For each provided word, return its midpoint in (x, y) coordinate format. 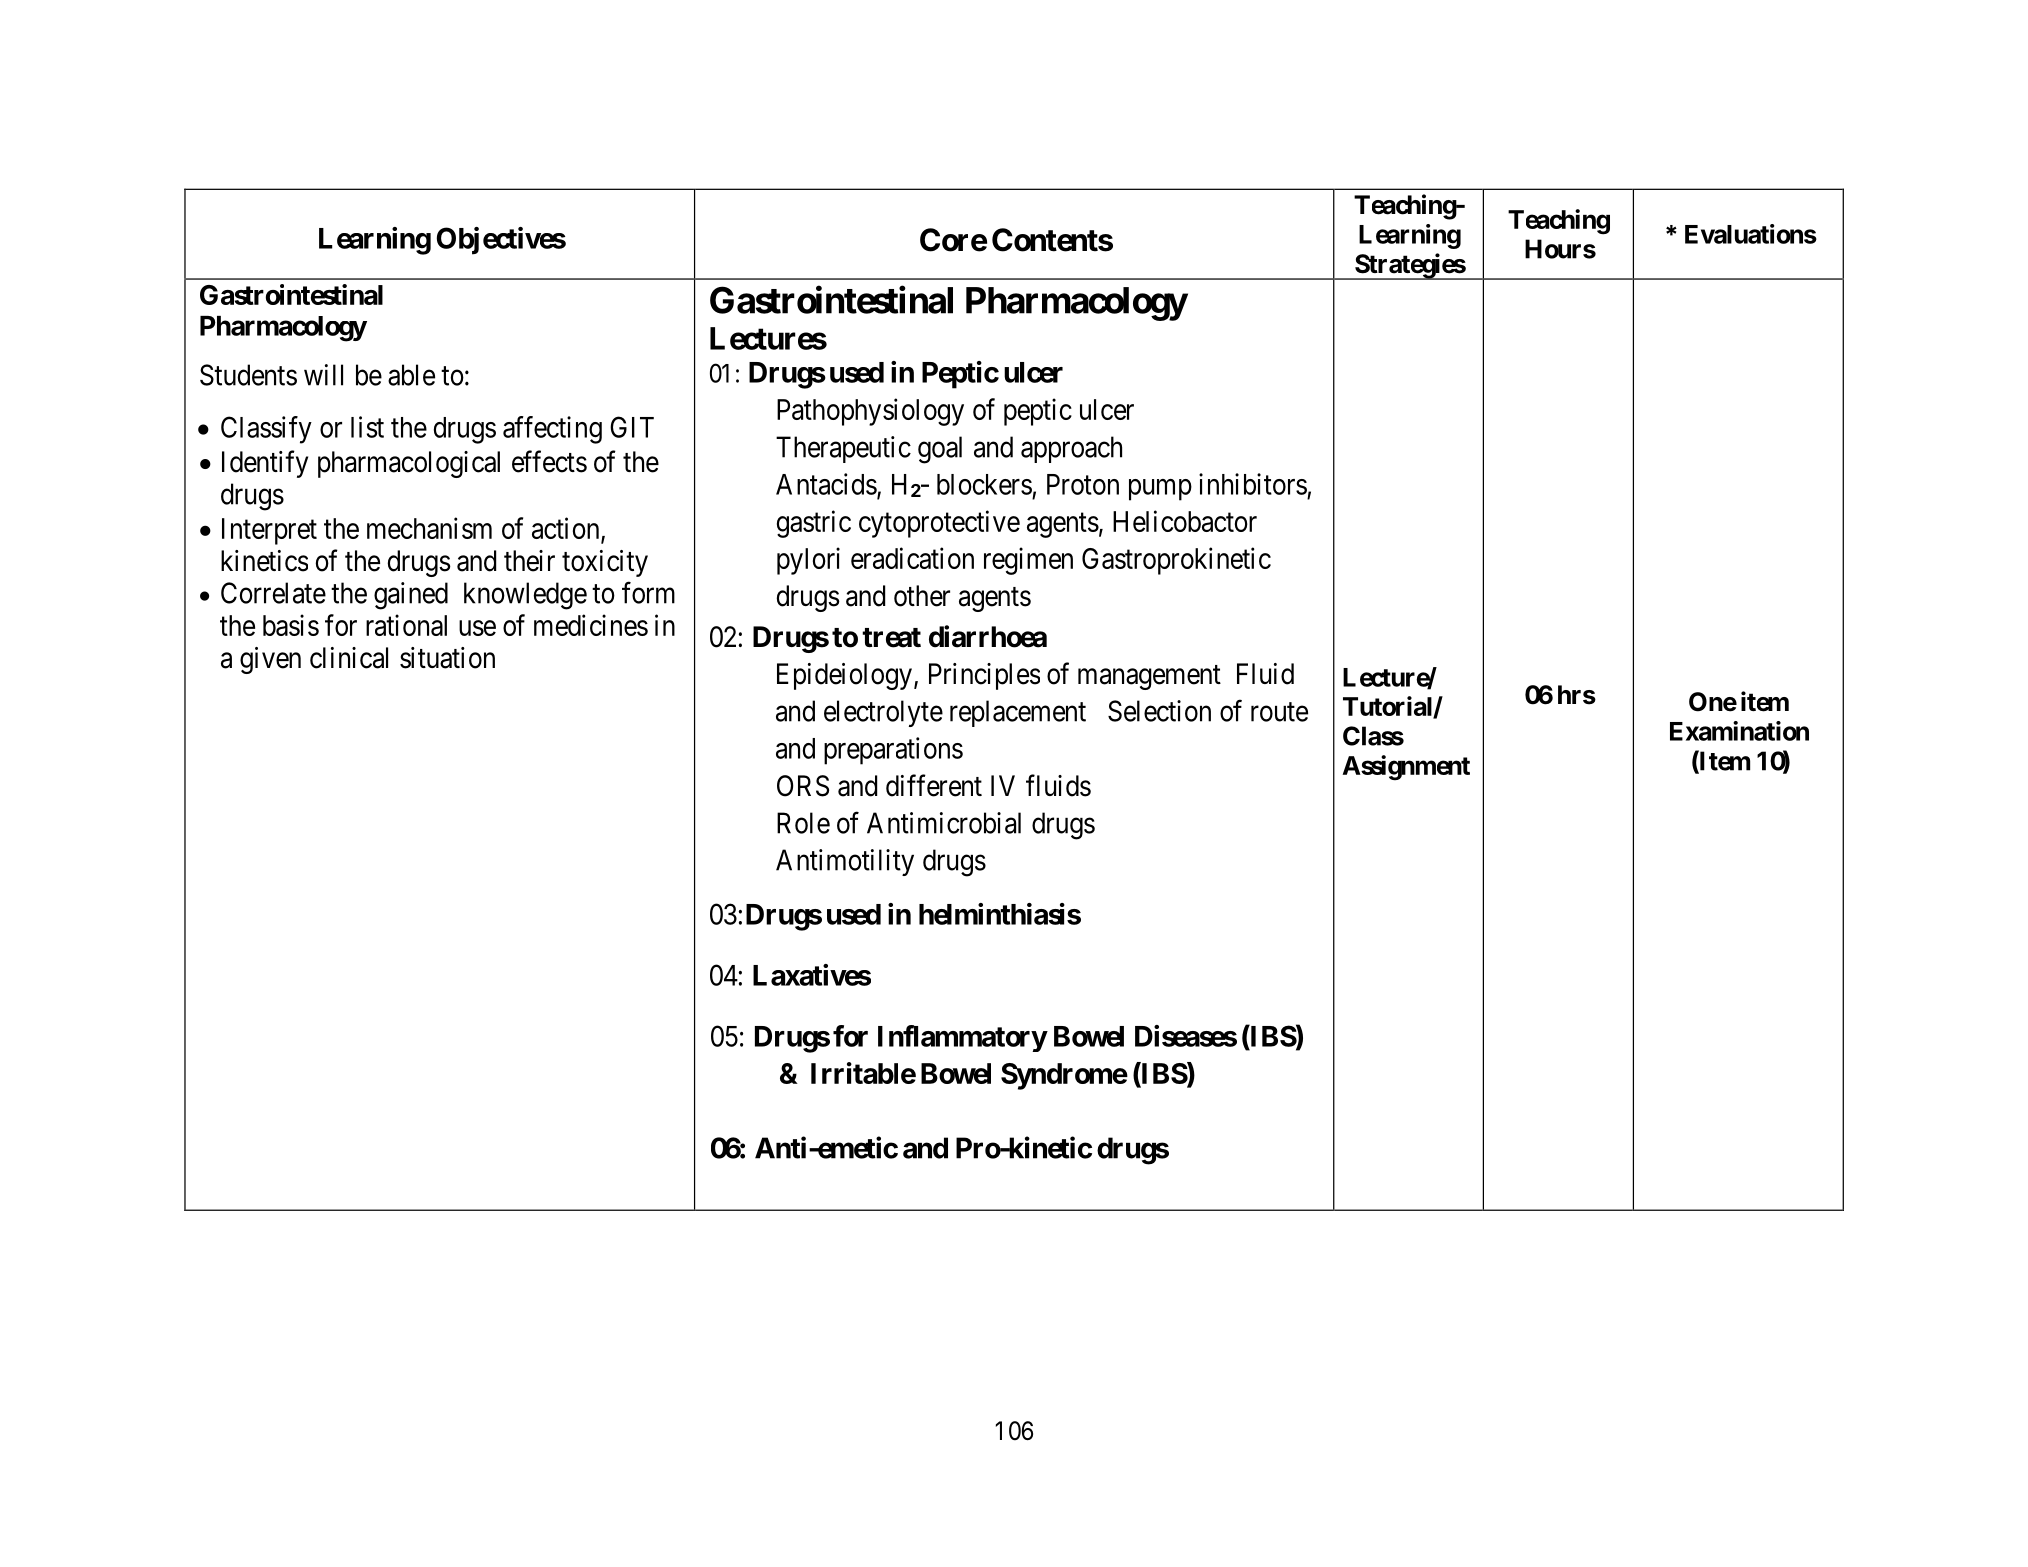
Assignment (1406, 768)
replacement (1018, 713)
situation (447, 658)
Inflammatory (962, 1038)
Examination (1739, 731)
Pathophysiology (870, 412)
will (323, 375)
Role (803, 823)
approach (1071, 449)
